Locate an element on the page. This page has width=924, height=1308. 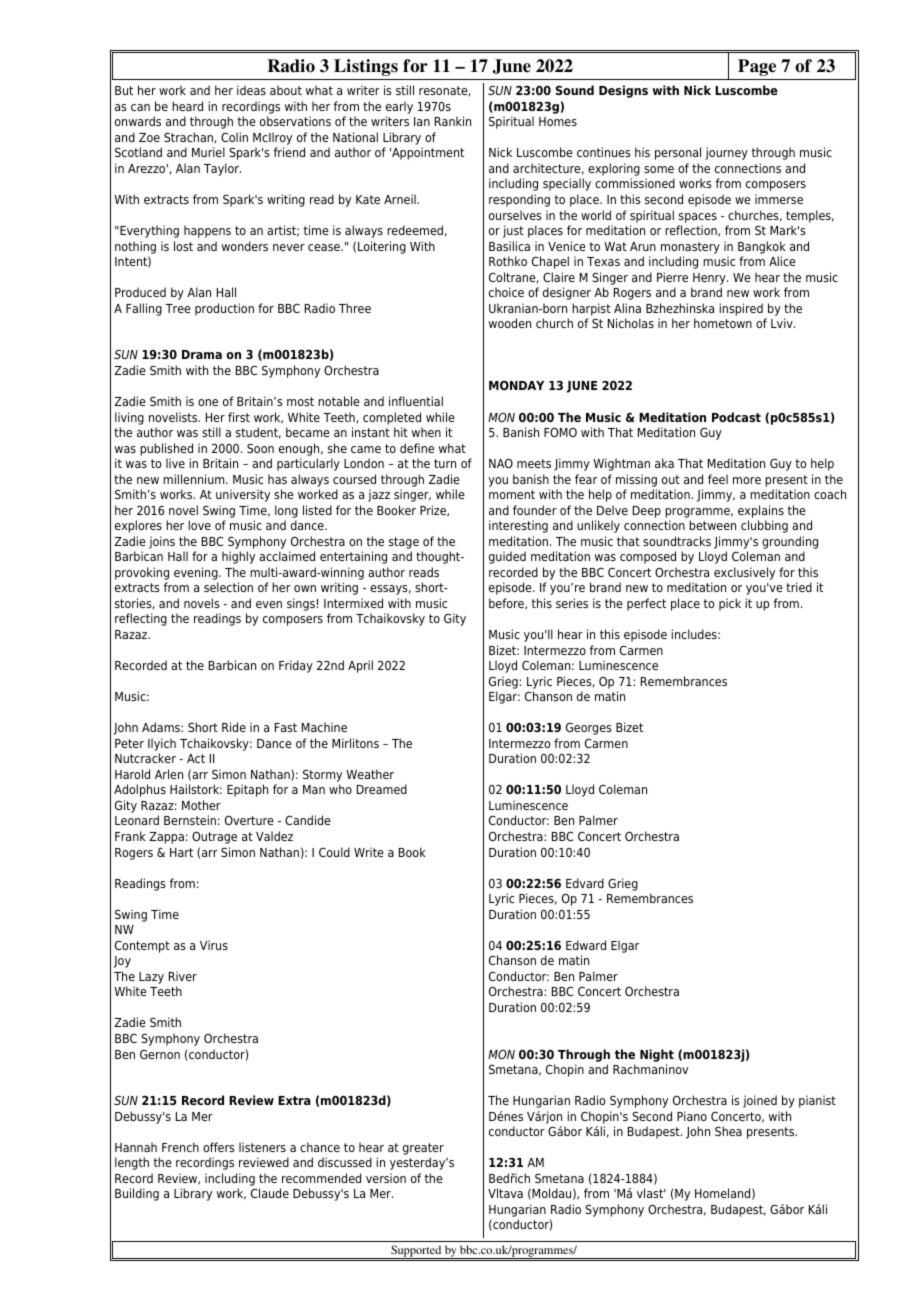
Rankin is located at coordinates (453, 121).
